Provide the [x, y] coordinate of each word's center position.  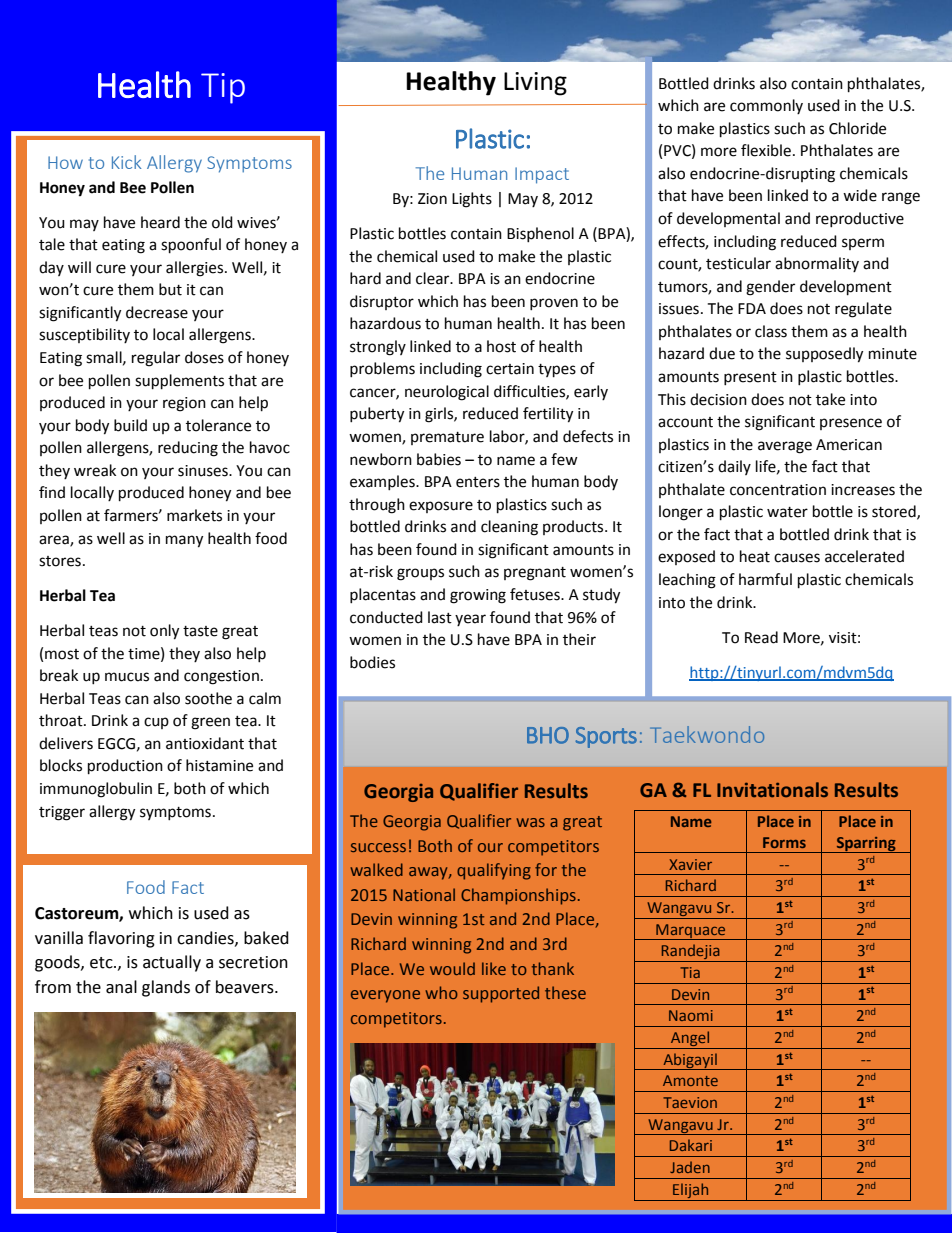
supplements [179, 382]
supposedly [824, 355]
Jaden [690, 1167]
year [470, 620]
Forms [784, 842]
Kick [126, 162]
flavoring [121, 939]
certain [510, 369]
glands [166, 988]
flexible [766, 150]
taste [200, 631]
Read [761, 637]
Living [535, 84]
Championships [518, 896]
